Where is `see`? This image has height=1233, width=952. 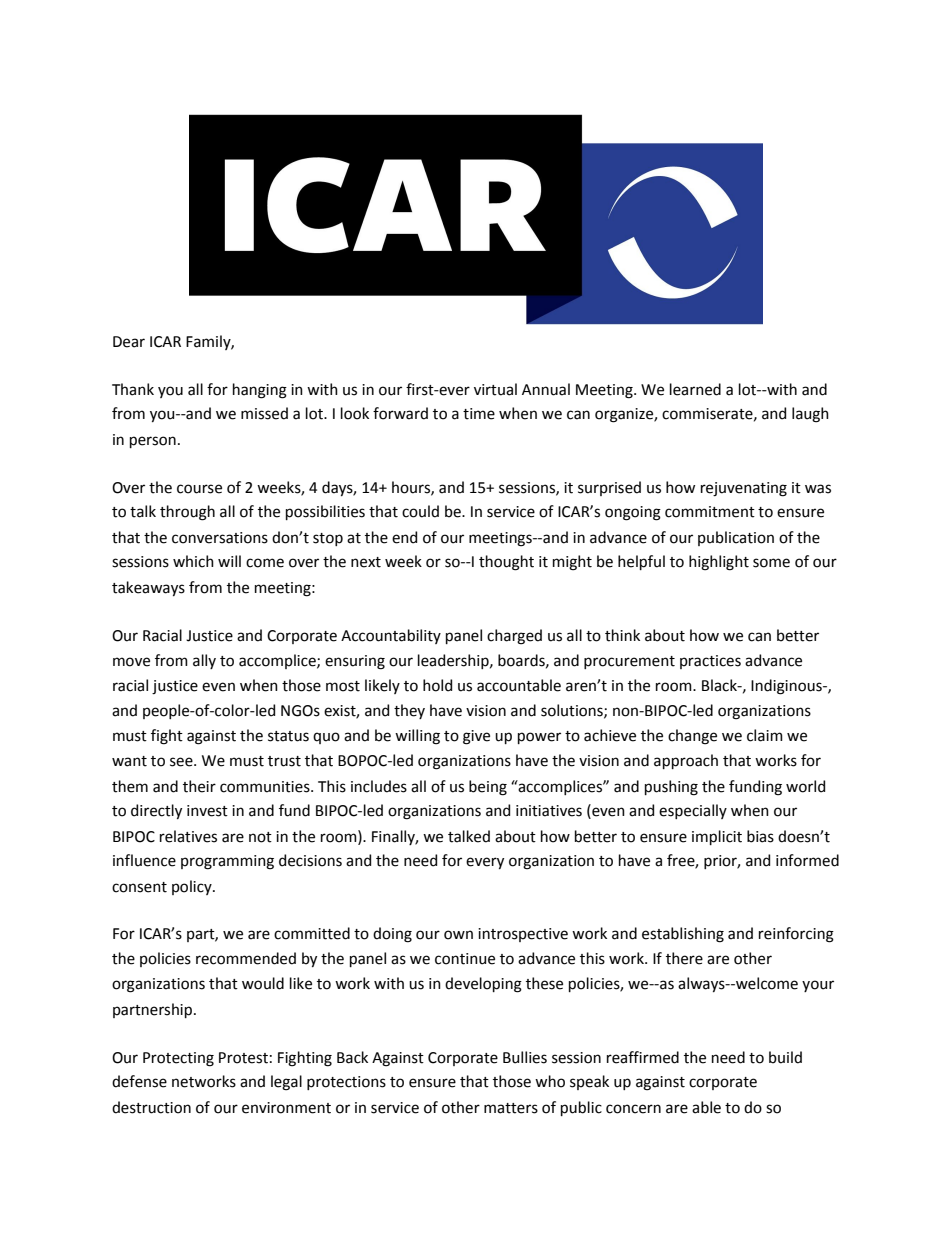
see is located at coordinates (182, 762).
